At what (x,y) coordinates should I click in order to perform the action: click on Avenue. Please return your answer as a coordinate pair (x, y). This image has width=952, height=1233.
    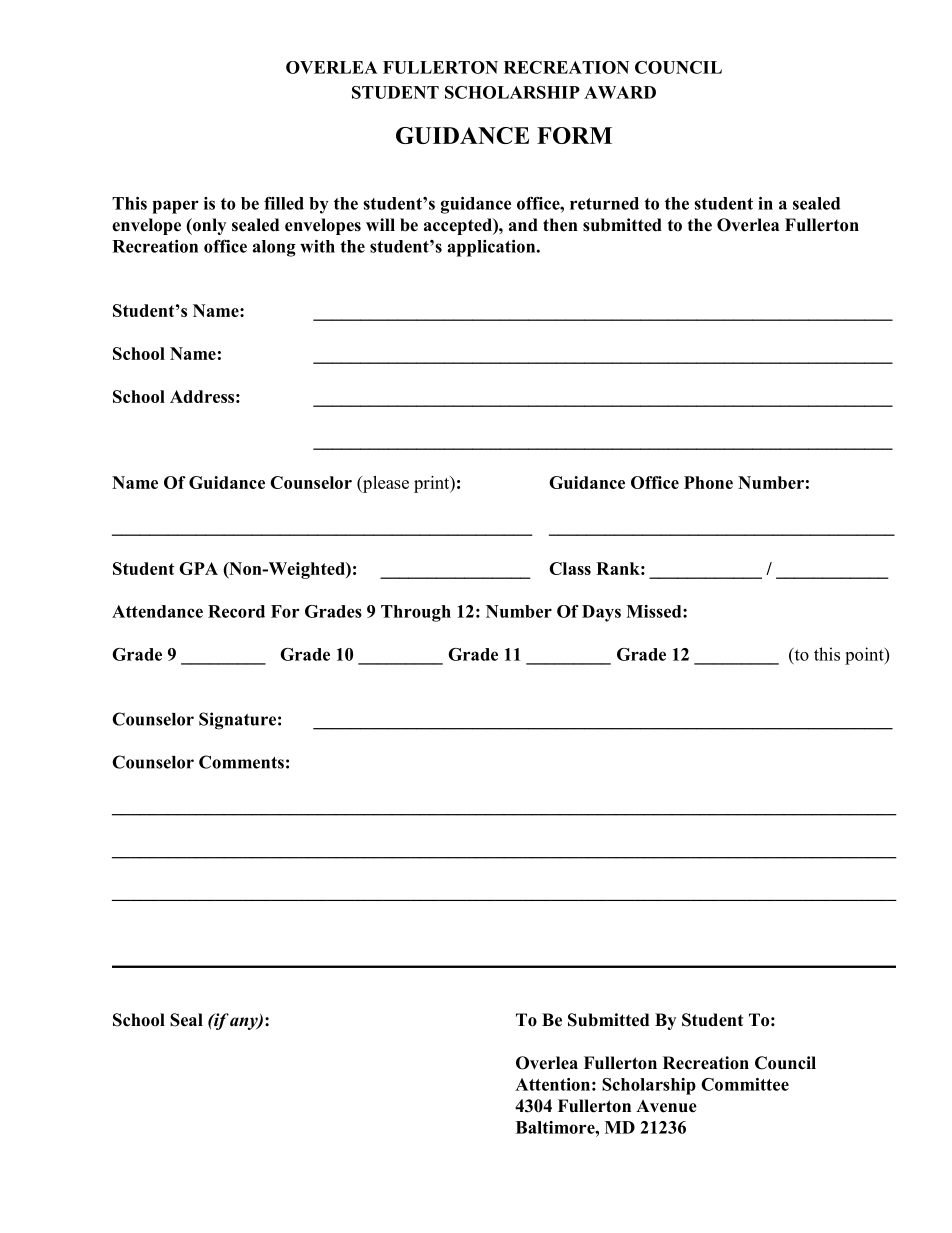
    Looking at the image, I should click on (666, 1106).
